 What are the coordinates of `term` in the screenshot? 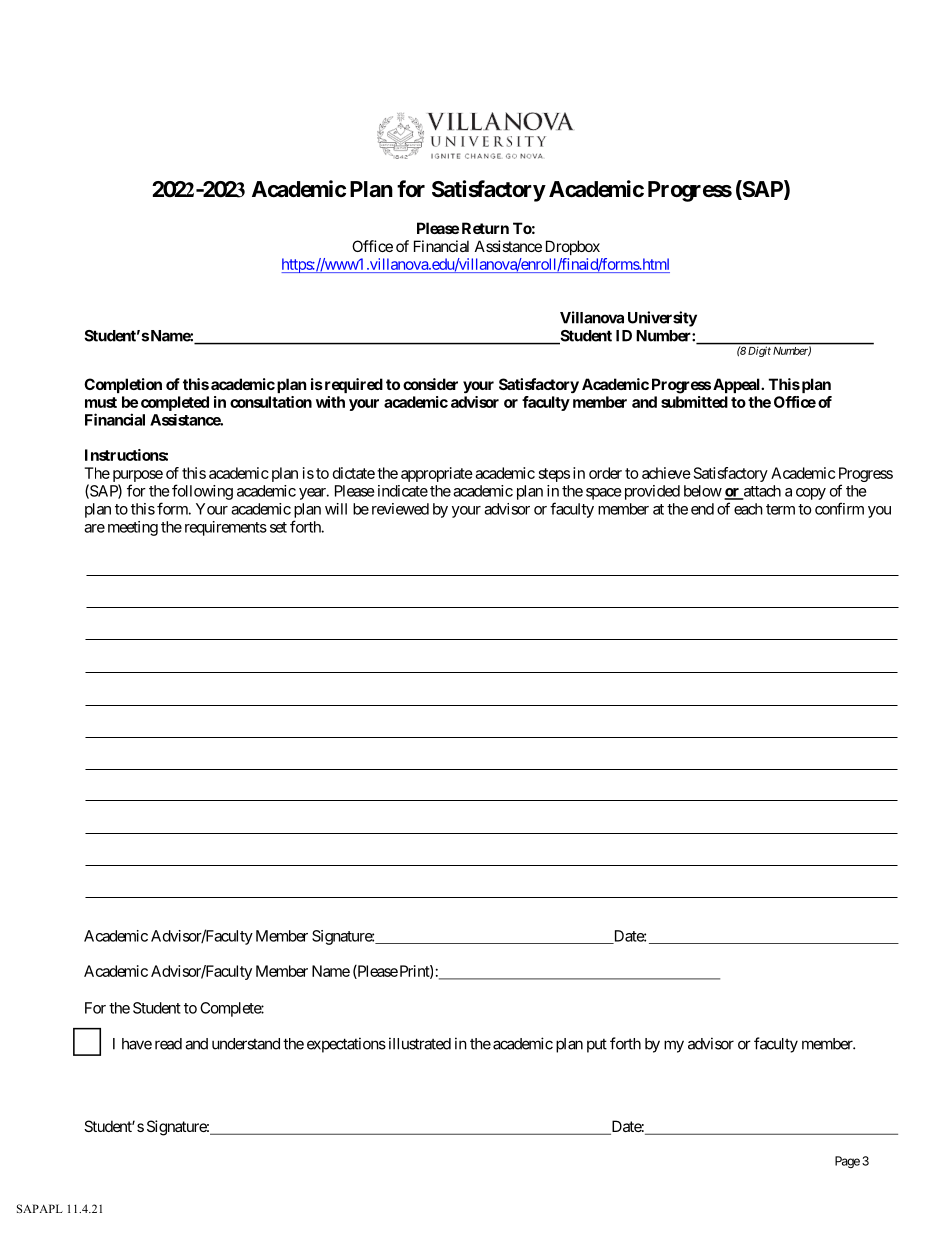 It's located at (780, 509).
